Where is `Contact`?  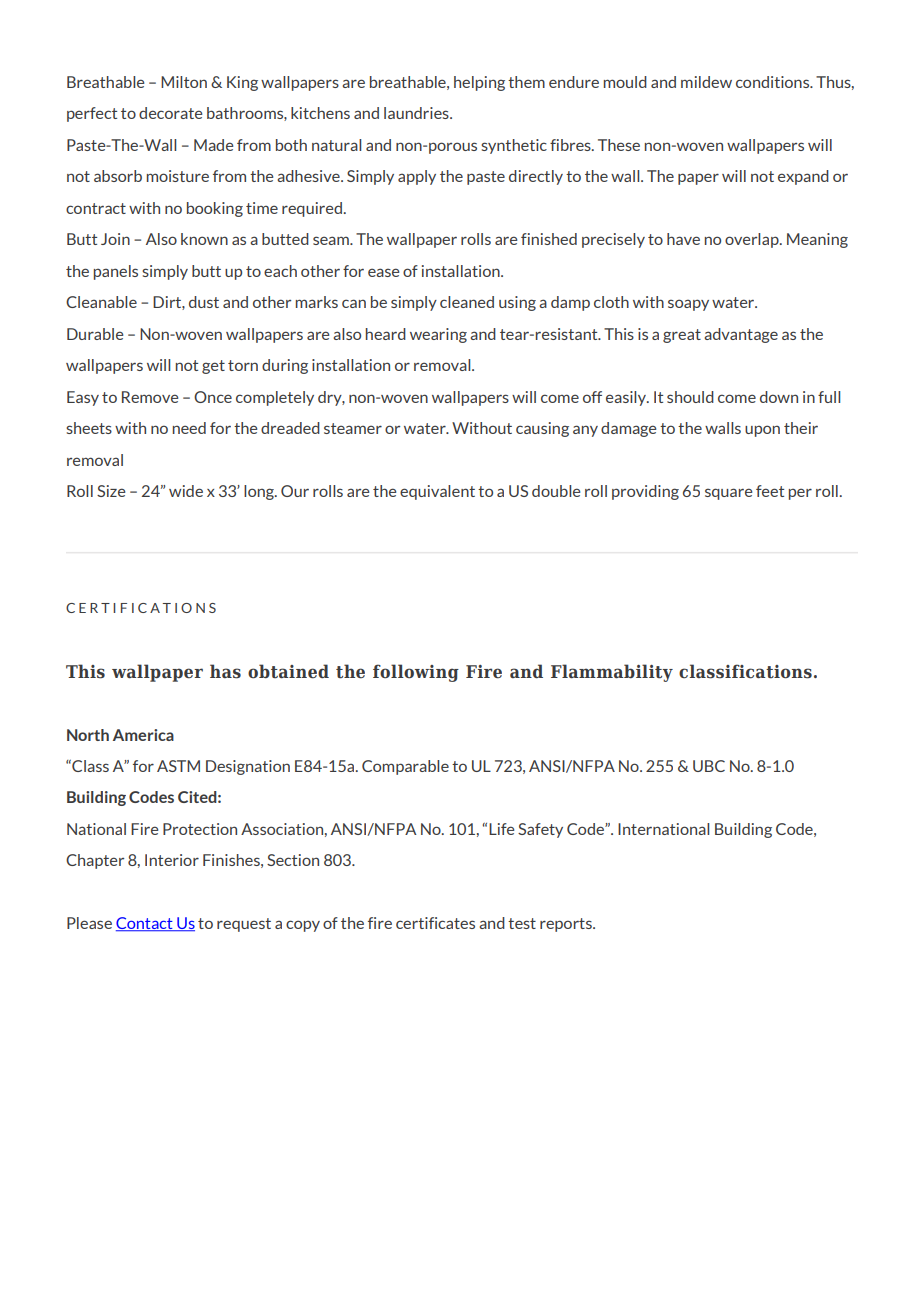
Contact is located at coordinates (145, 924).
